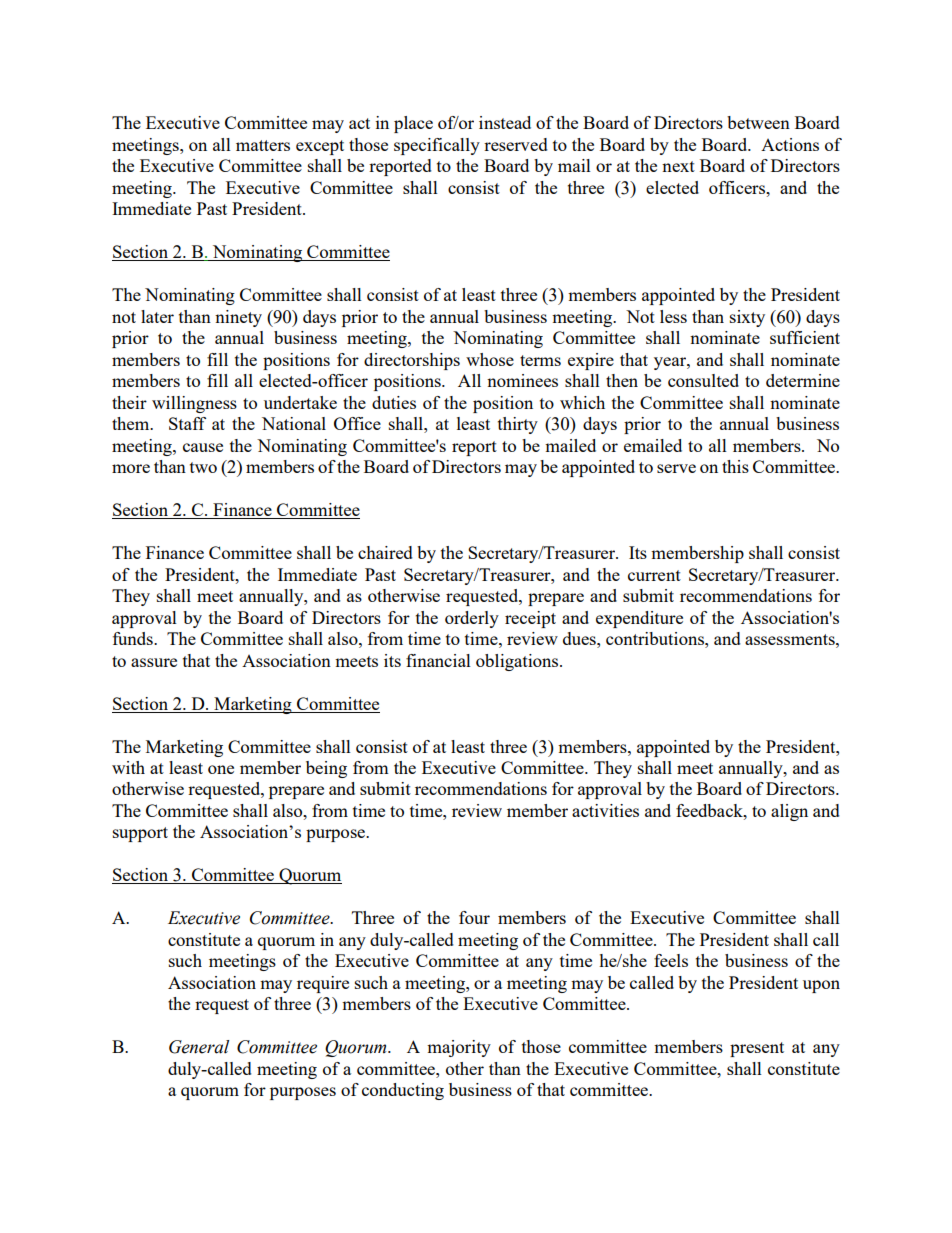  Describe the element at coordinates (459, 1048) in the image. I see `majority` at that location.
